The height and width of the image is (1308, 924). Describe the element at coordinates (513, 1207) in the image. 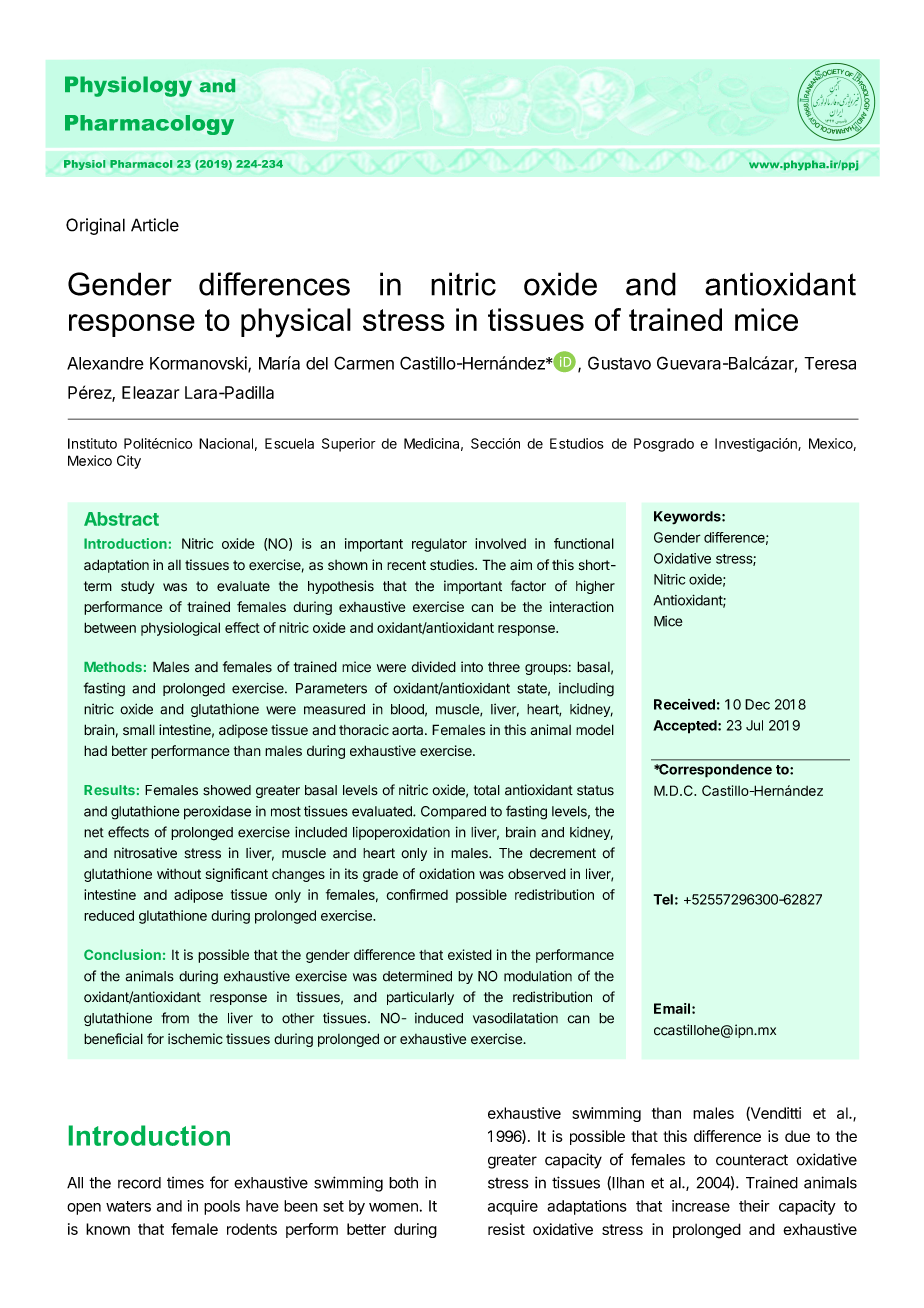

I see `acquire` at that location.
